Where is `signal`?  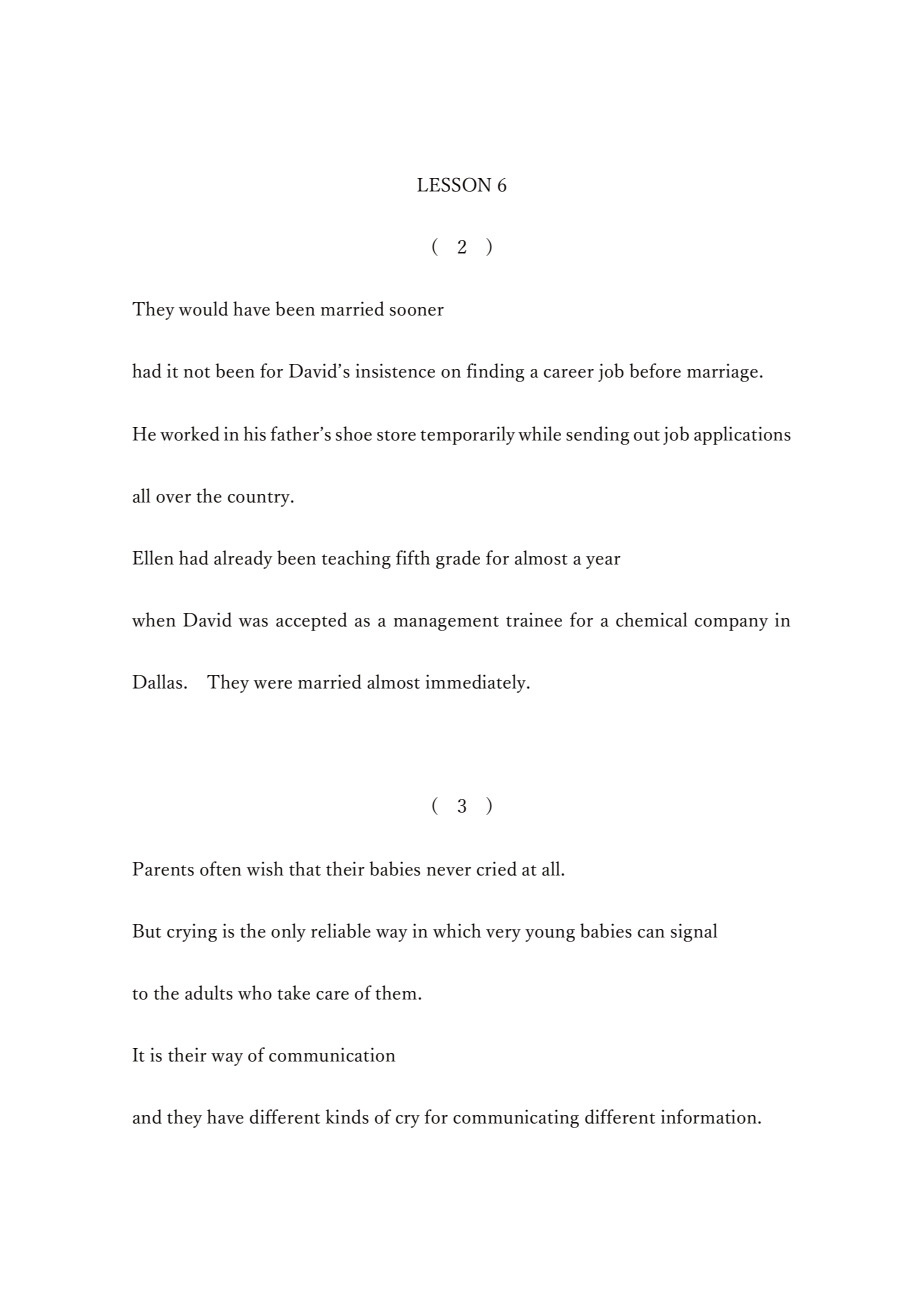 signal is located at coordinates (694, 932).
